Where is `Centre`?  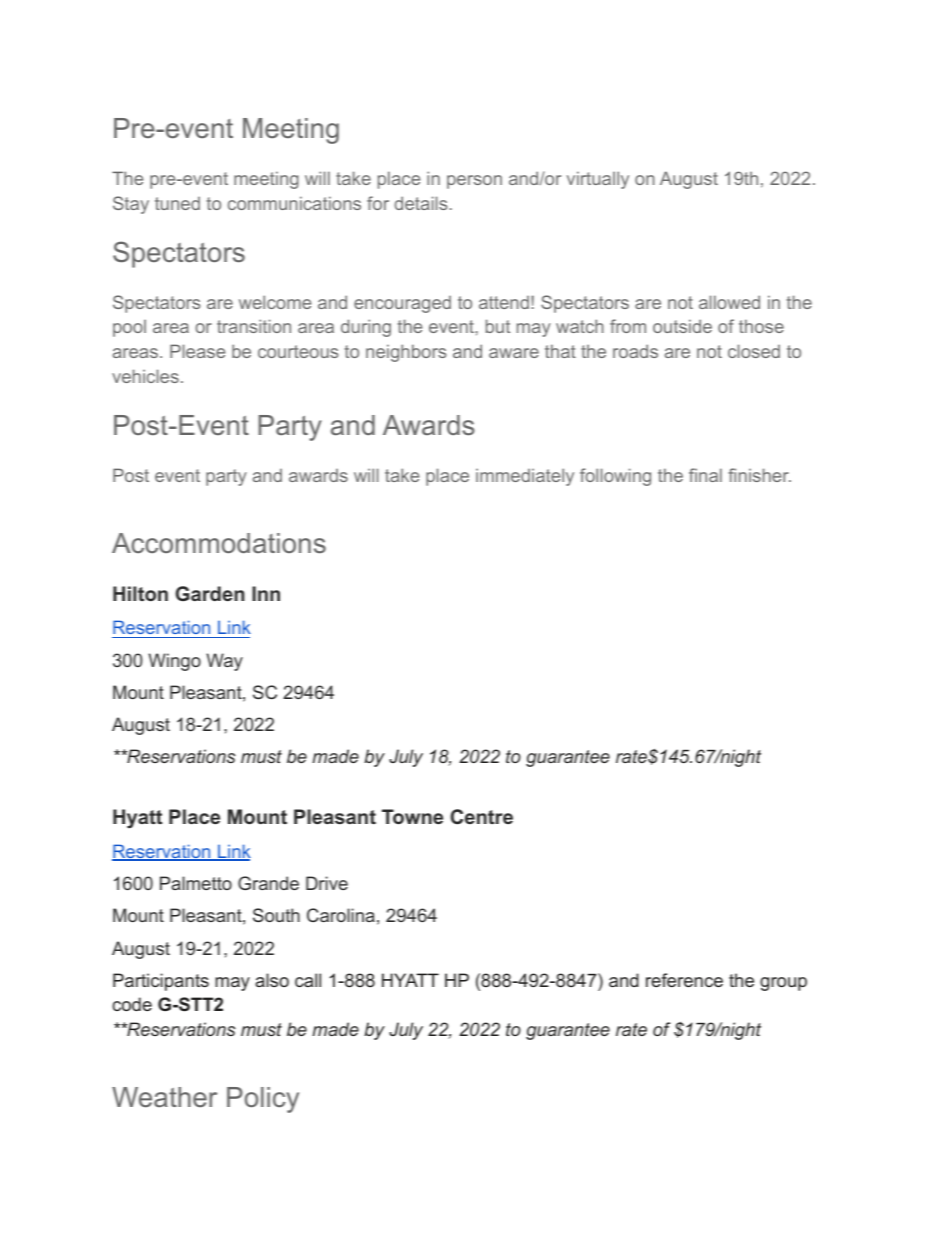
Centre is located at coordinates (481, 817).
